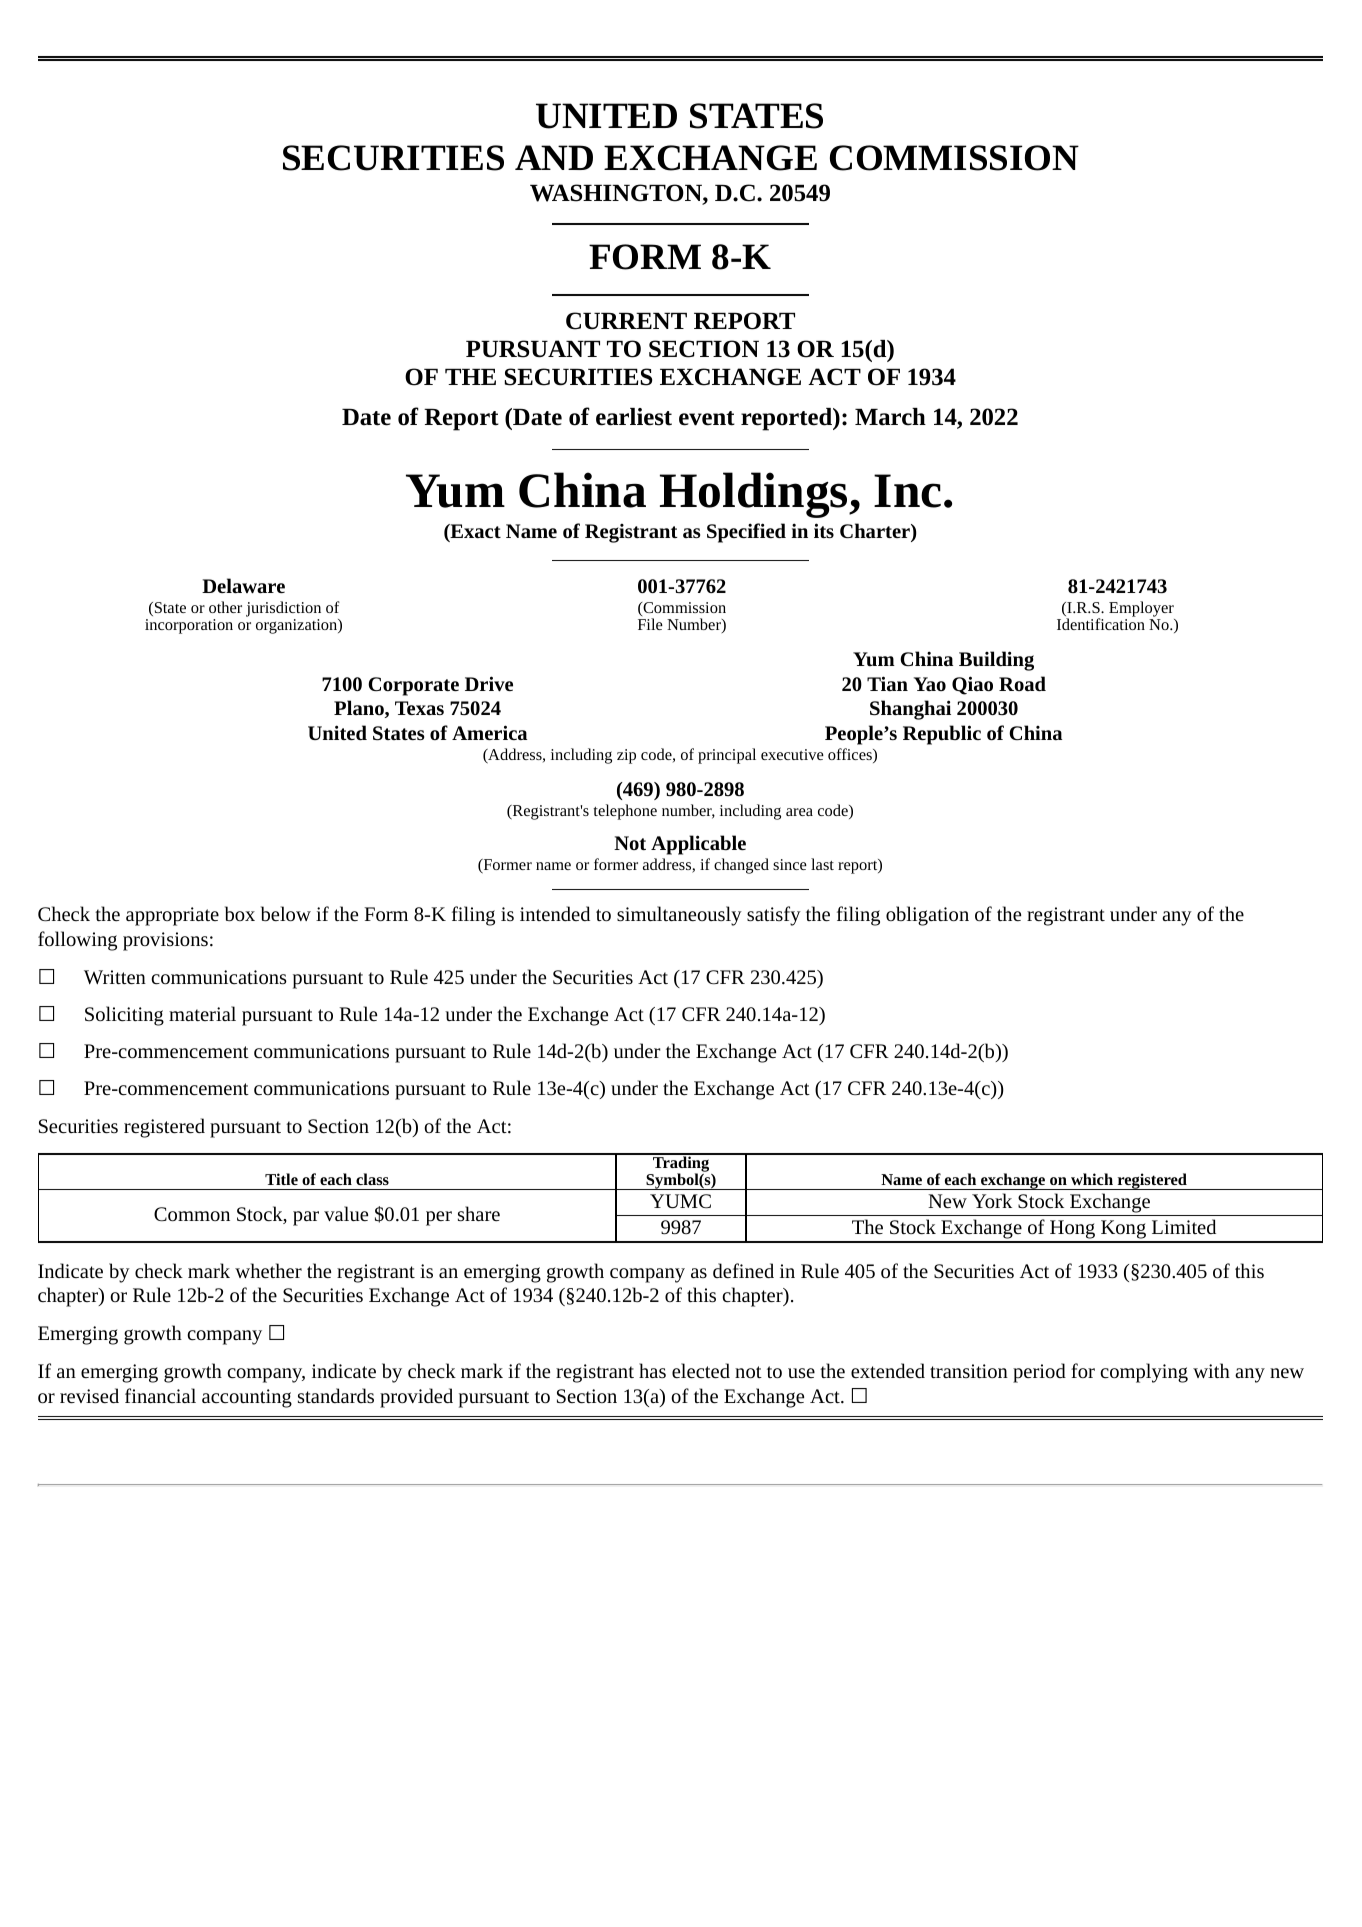 This screenshot has width=1362, height=1927. I want to click on material, so click(202, 1013).
